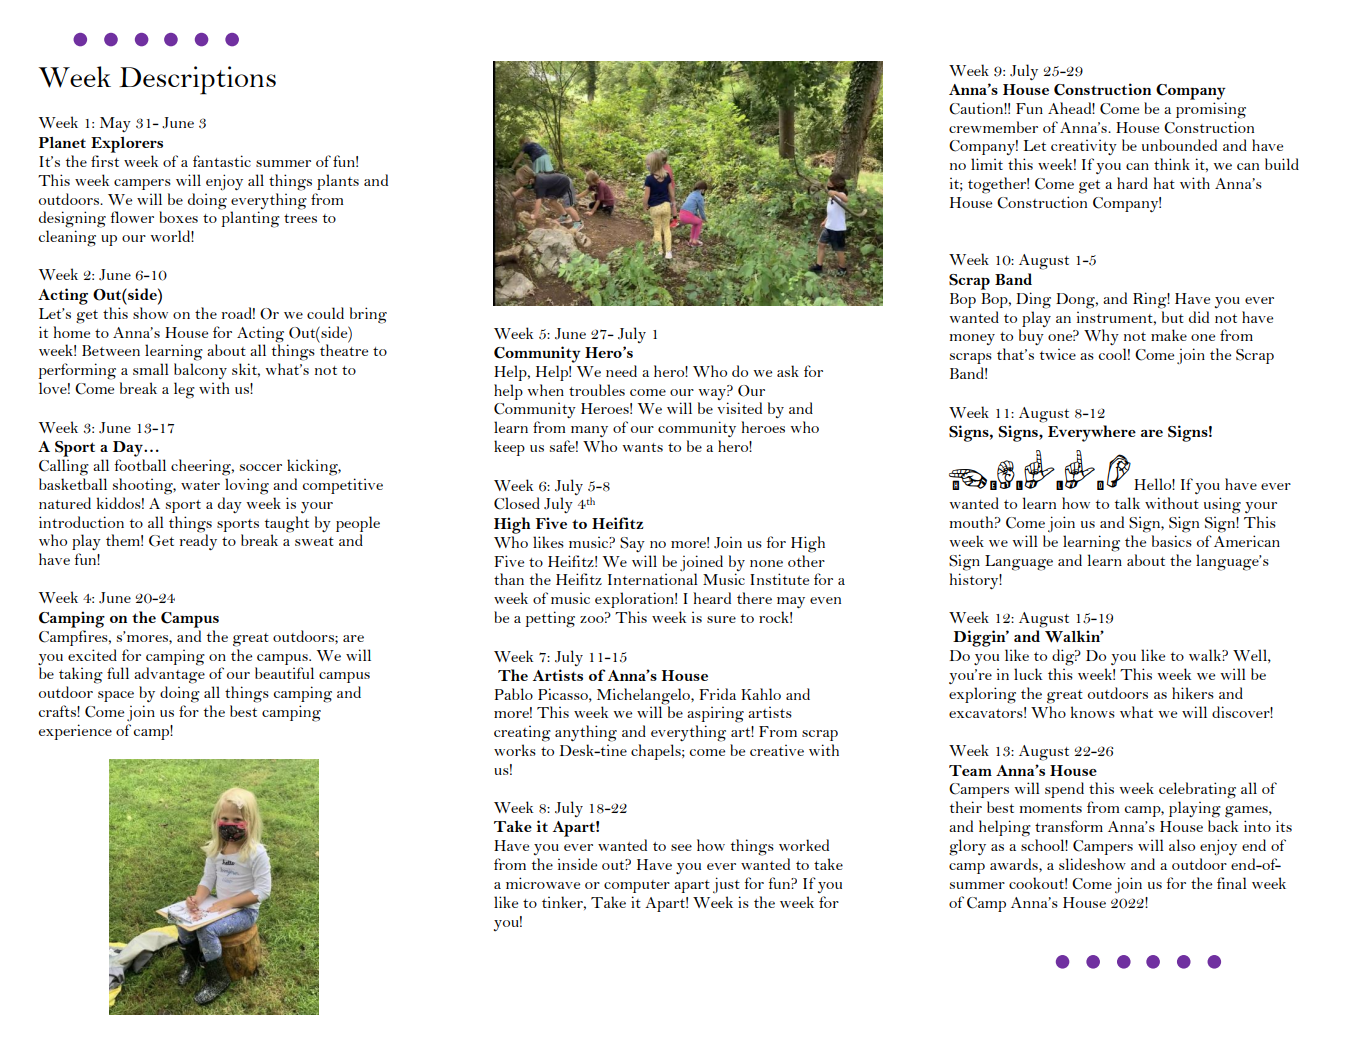  Describe the element at coordinates (197, 80) in the page. I see `Descriptions` at that location.
